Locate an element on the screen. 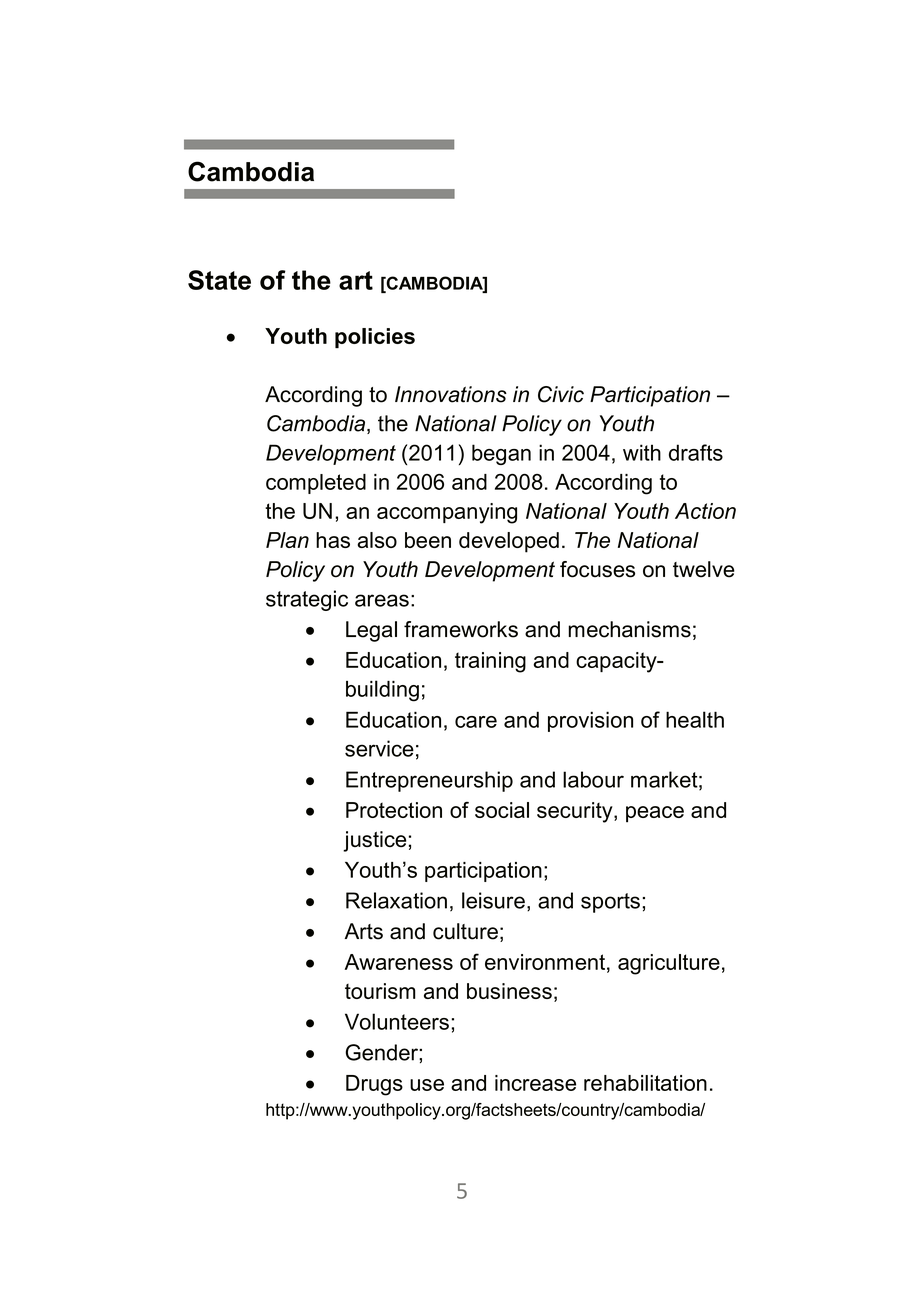  increase is located at coordinates (535, 1083).
